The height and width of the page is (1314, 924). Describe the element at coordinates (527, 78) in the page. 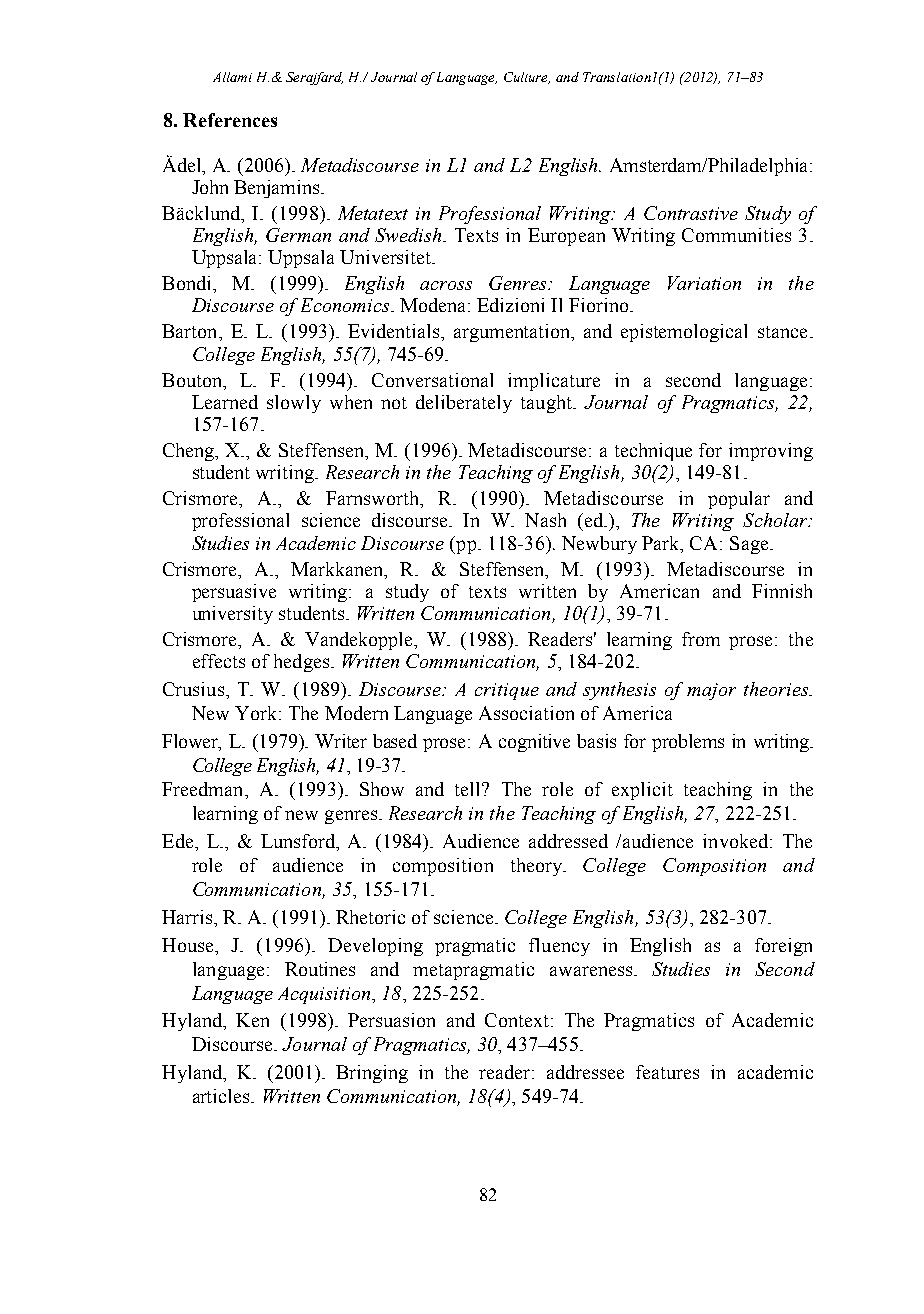

I see `Culture` at that location.
